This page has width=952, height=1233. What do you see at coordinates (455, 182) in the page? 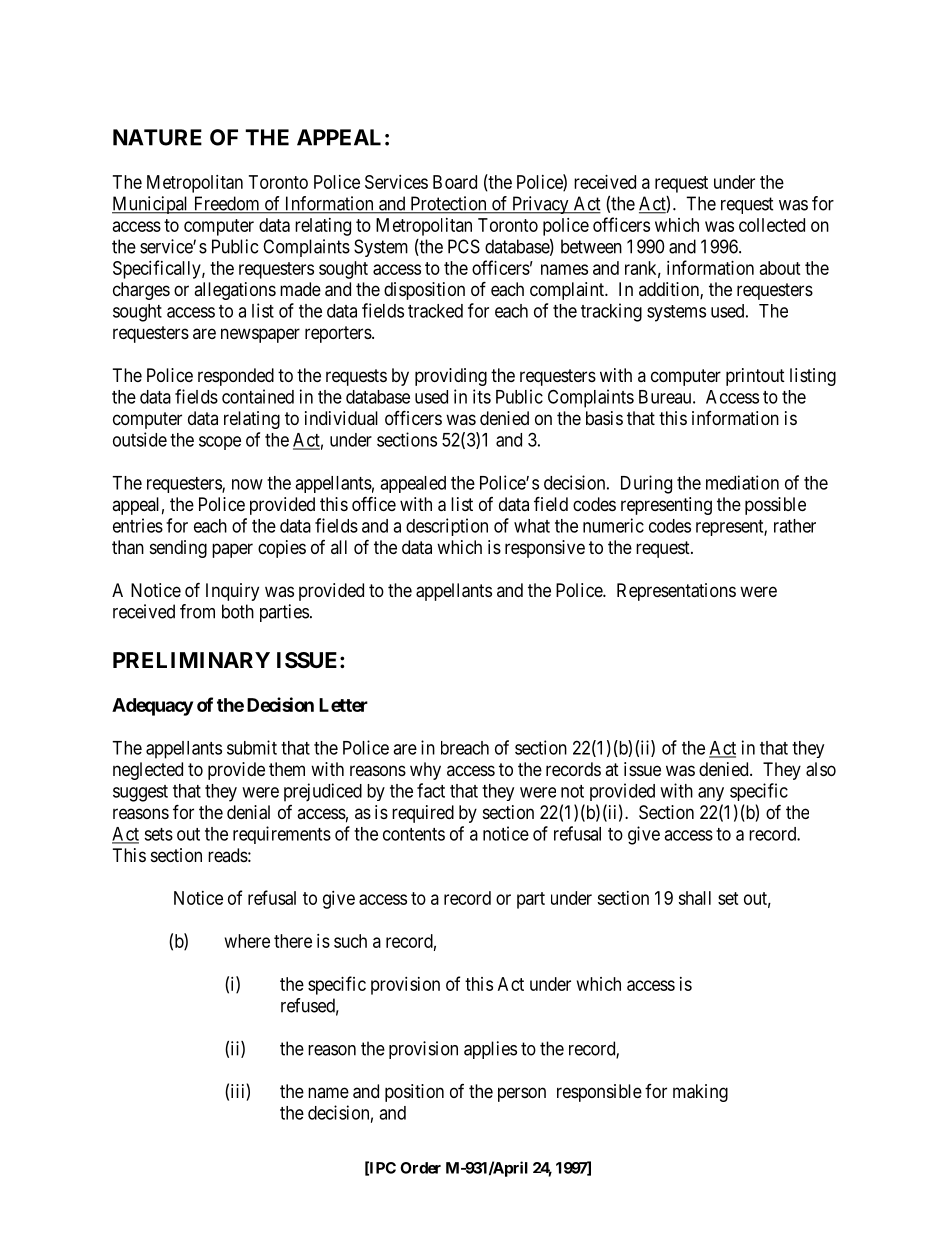
I see `Board` at bounding box center [455, 182].
